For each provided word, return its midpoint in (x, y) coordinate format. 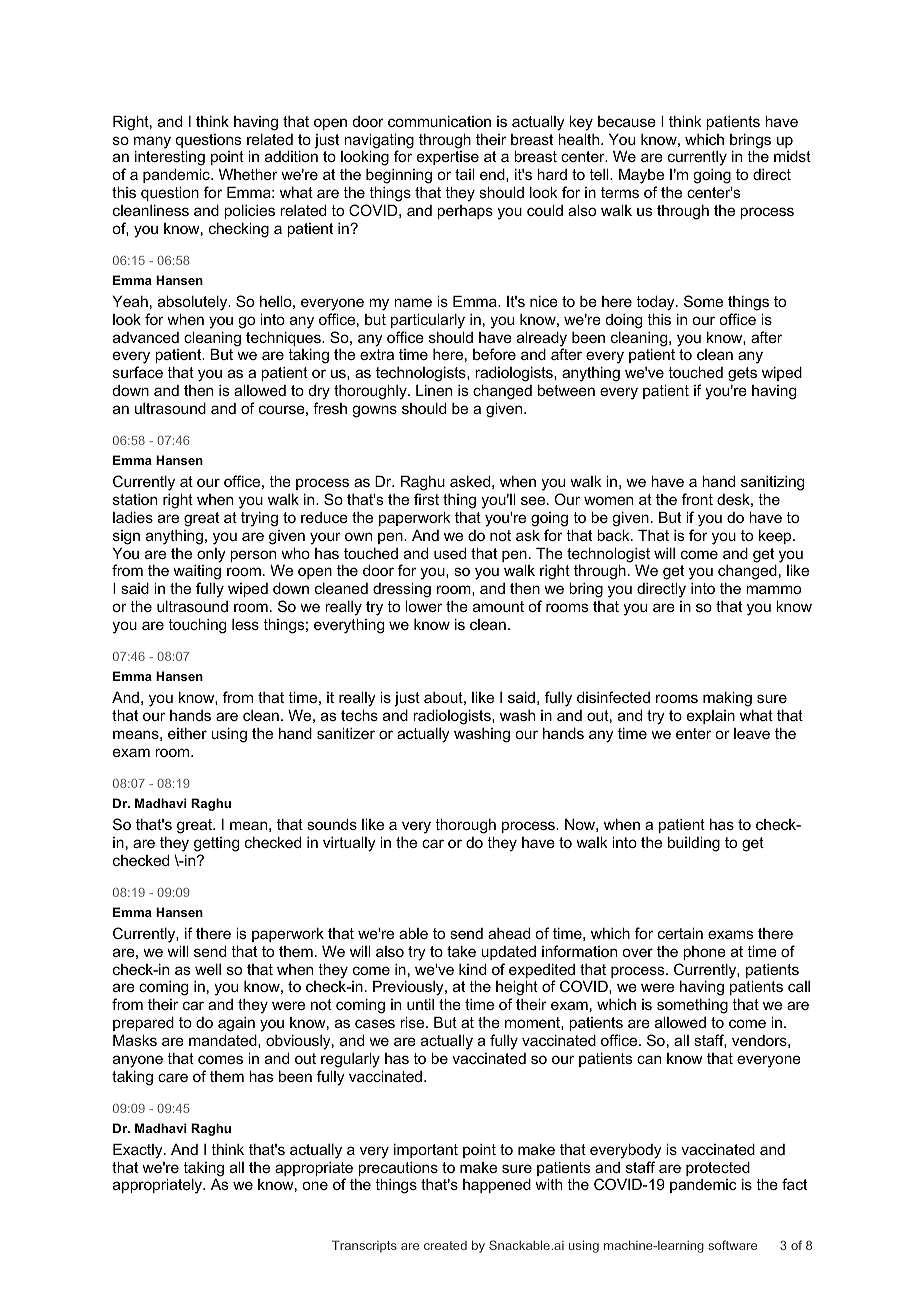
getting (216, 844)
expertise (448, 160)
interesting (170, 159)
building (694, 844)
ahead (509, 933)
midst (792, 156)
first (426, 499)
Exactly (139, 1151)
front (697, 499)
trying (259, 519)
